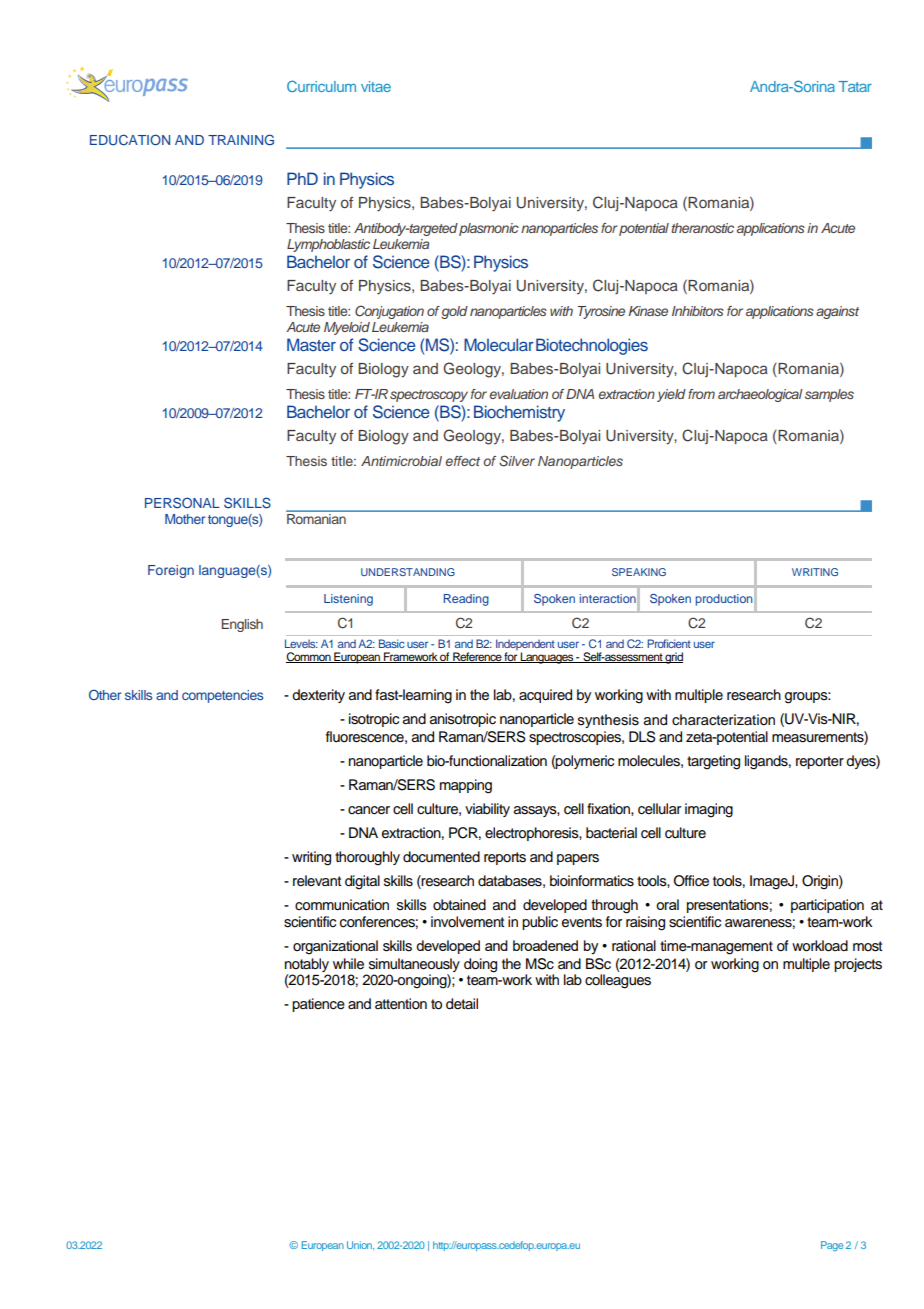 The height and width of the document is (1309, 924). I want to click on detail, so click(462, 1004).
